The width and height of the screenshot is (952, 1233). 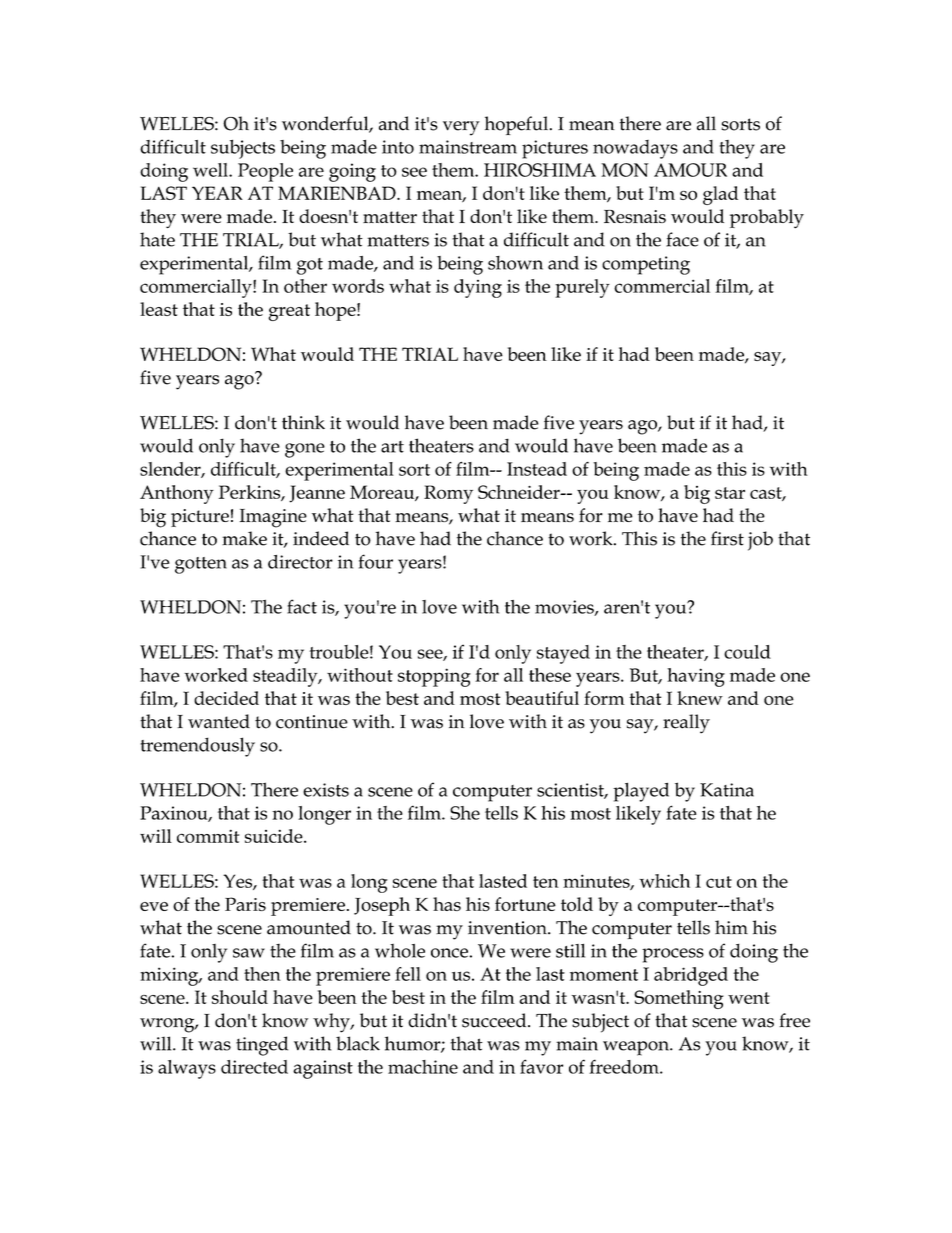 I want to click on tinged, so click(x=262, y=1046).
